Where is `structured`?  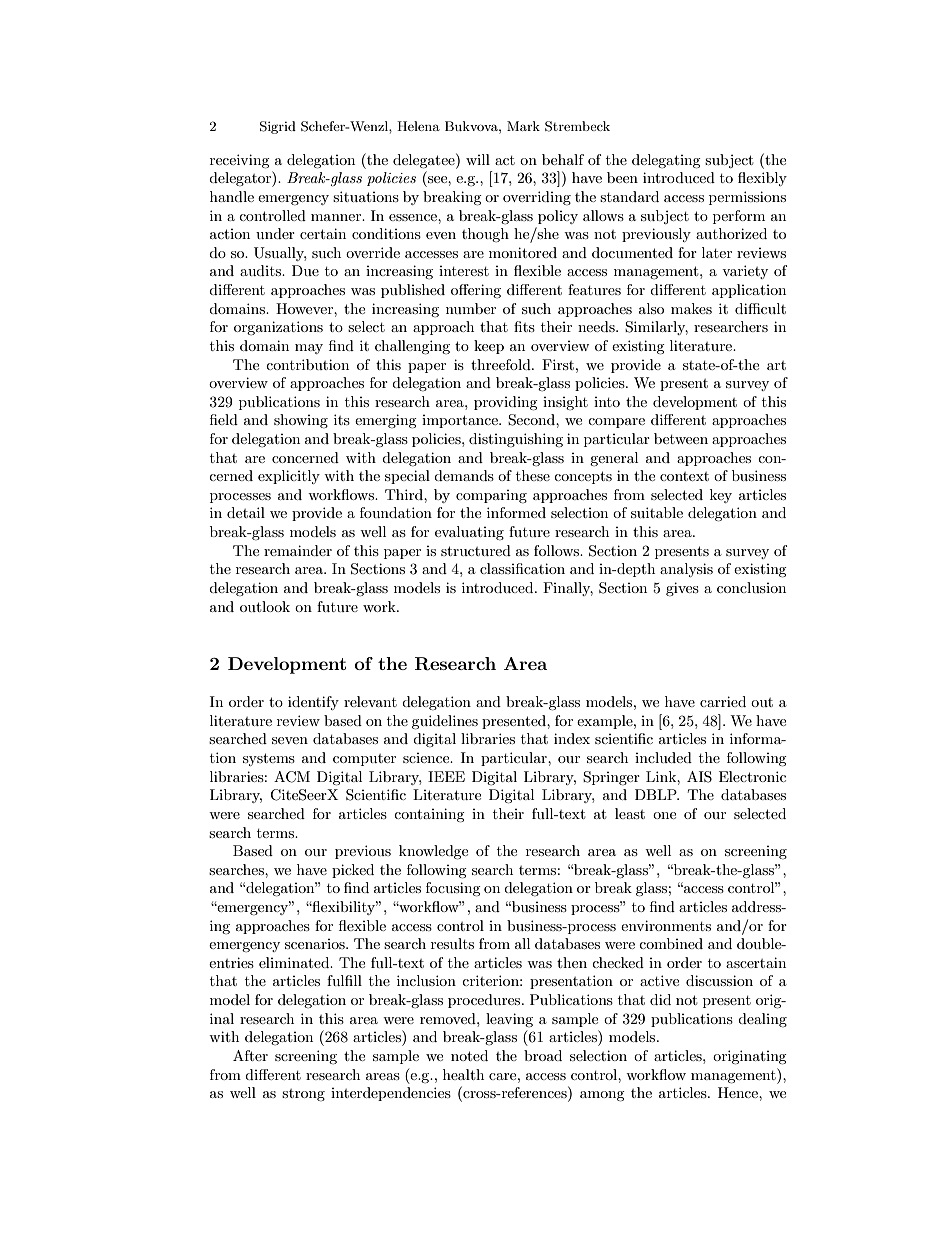 structured is located at coordinates (476, 550).
